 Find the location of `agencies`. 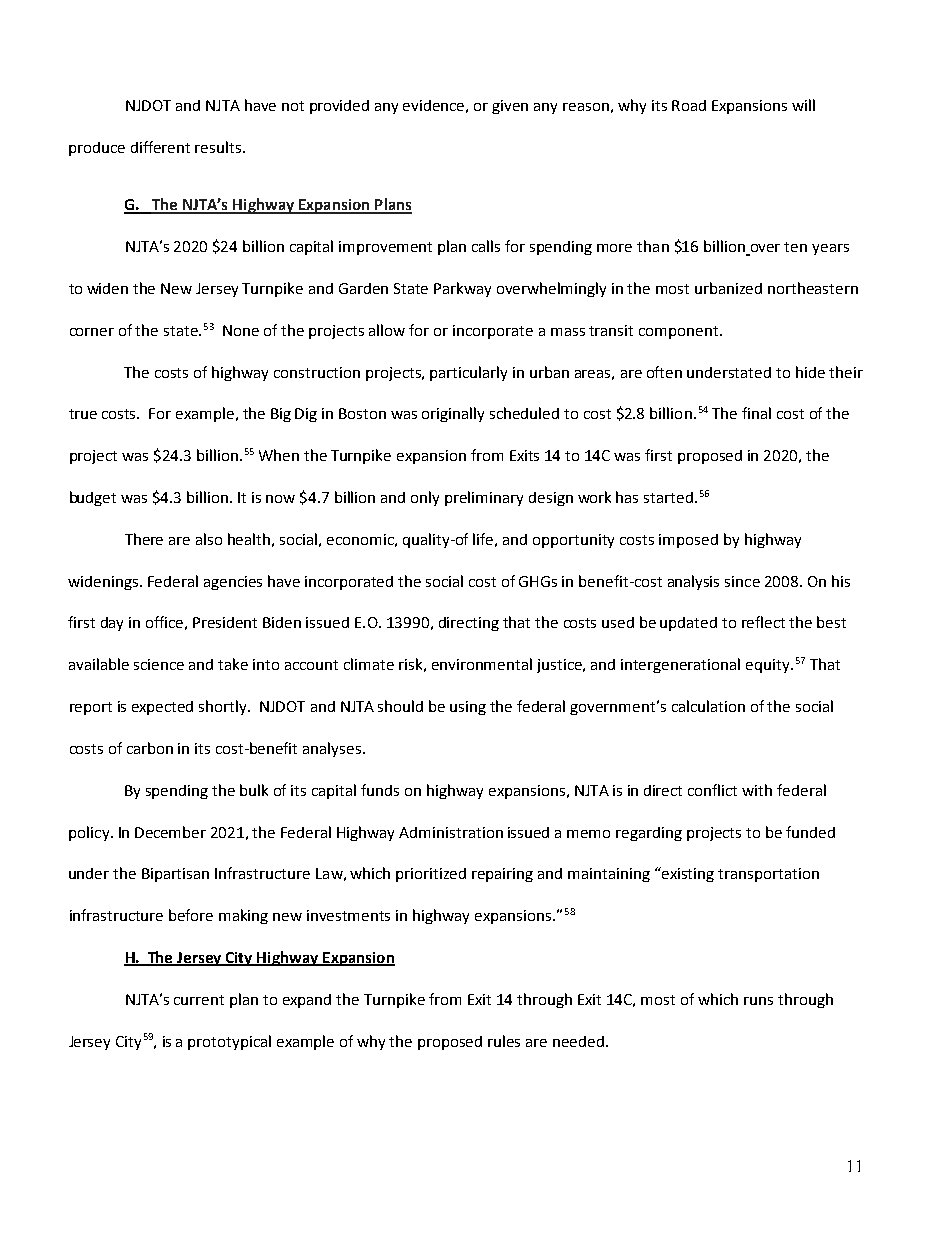

agencies is located at coordinates (233, 583).
